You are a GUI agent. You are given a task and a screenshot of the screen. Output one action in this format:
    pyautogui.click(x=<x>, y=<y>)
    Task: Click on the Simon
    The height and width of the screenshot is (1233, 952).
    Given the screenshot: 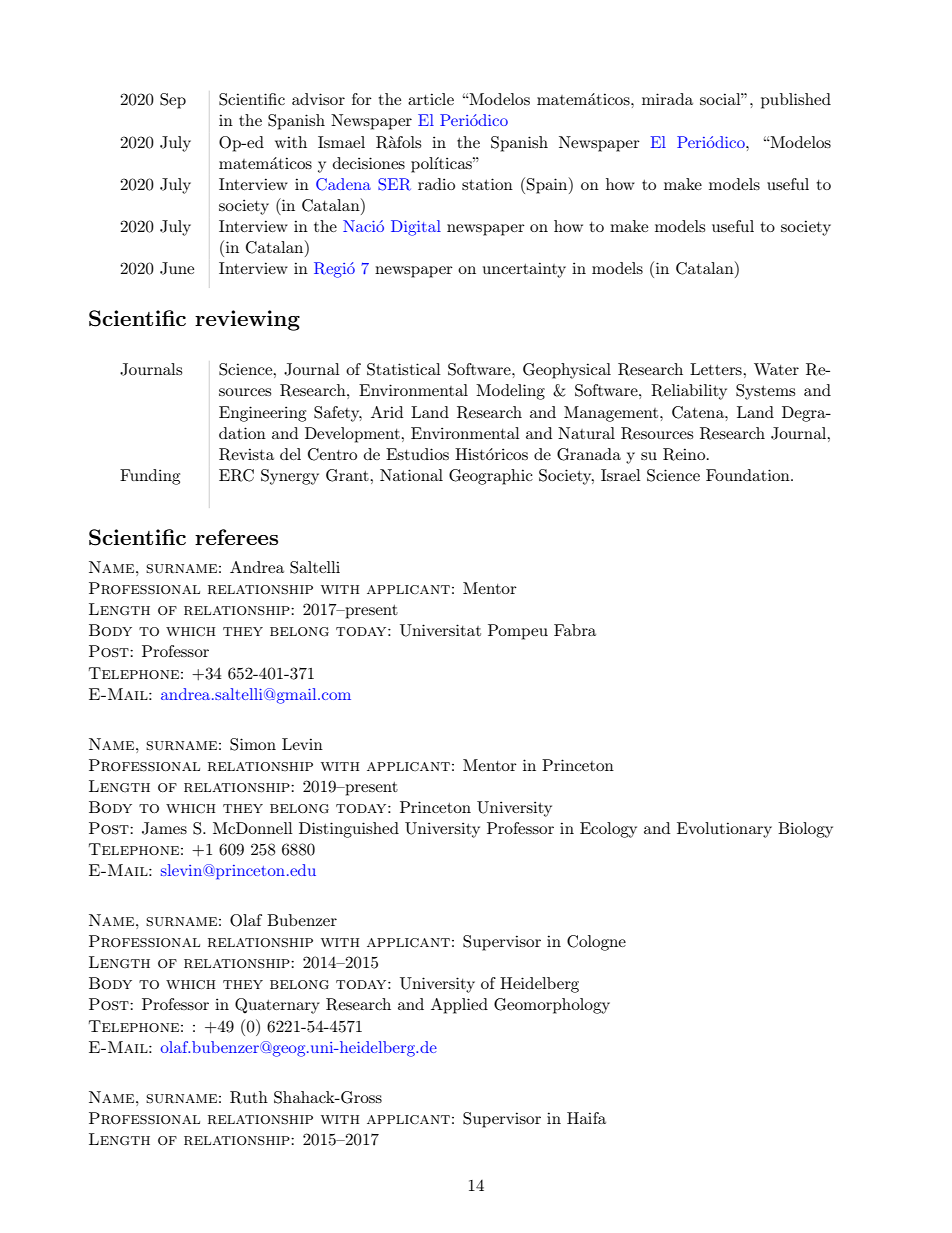 What is the action you would take?
    pyautogui.click(x=253, y=744)
